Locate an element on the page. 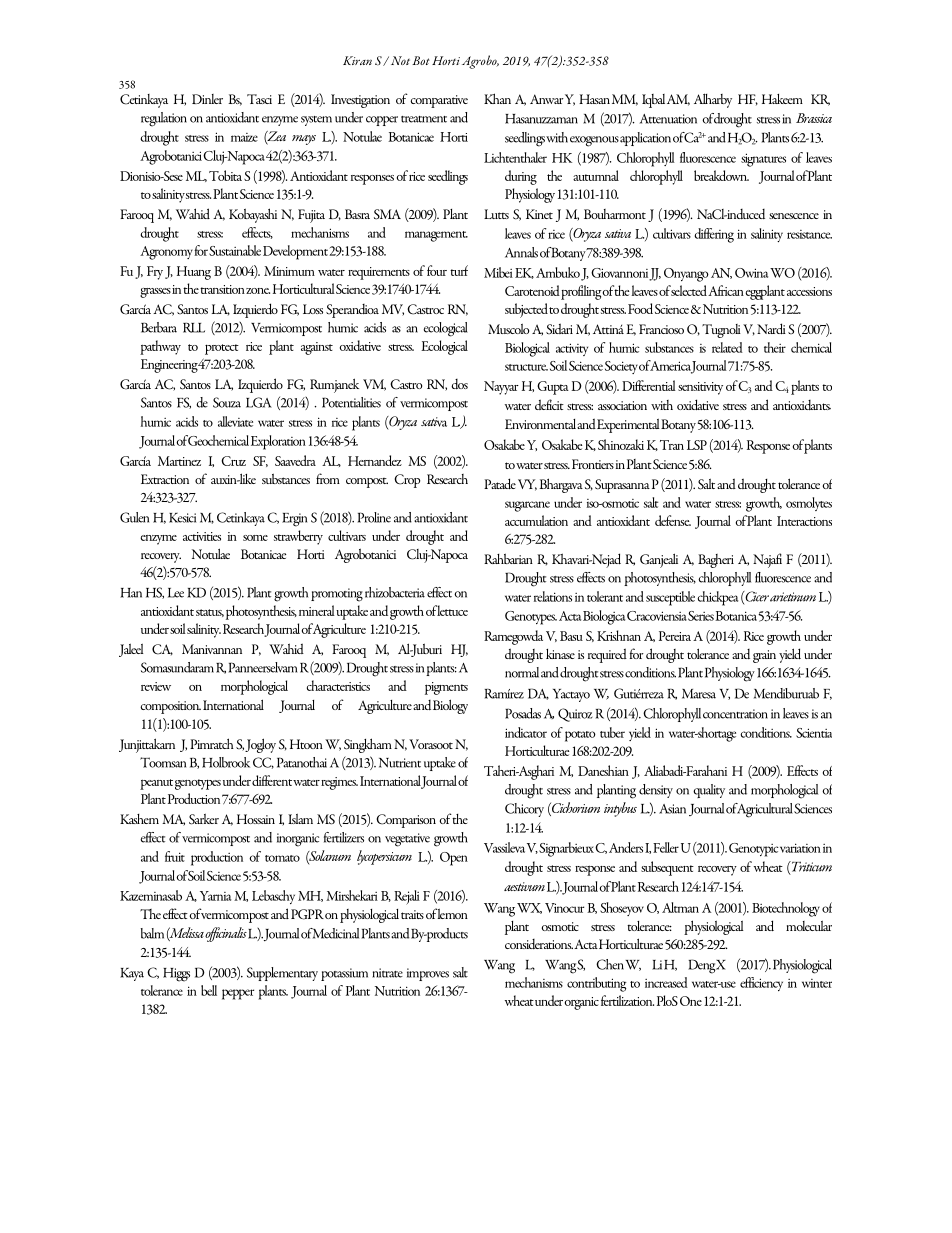 This document has width=952, height=1233. Khan is located at coordinates (497, 98).
